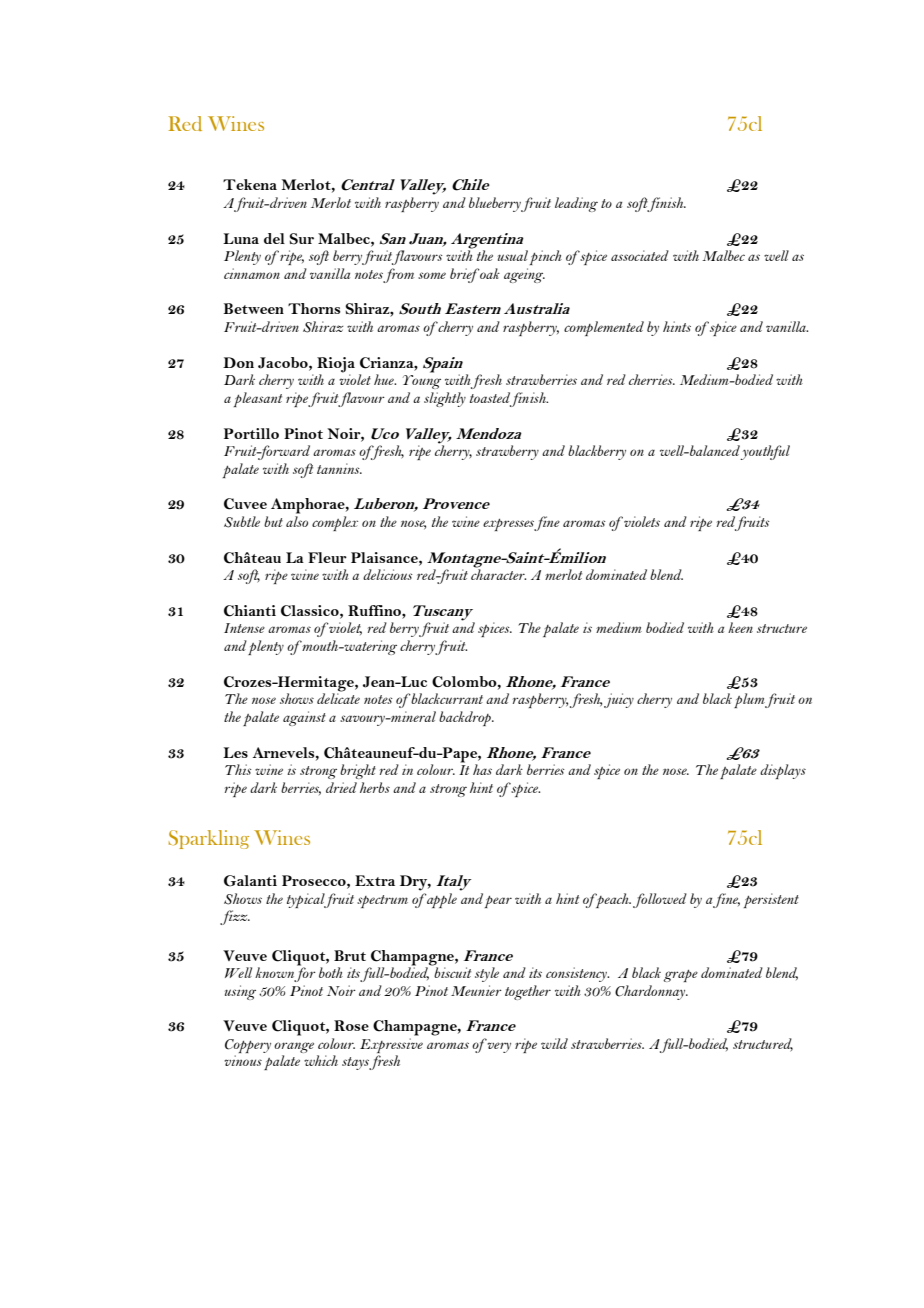 Image resolution: width=924 pixels, height=1308 pixels. What do you see at coordinates (482, 769) in the image?
I see `has` at bounding box center [482, 769].
